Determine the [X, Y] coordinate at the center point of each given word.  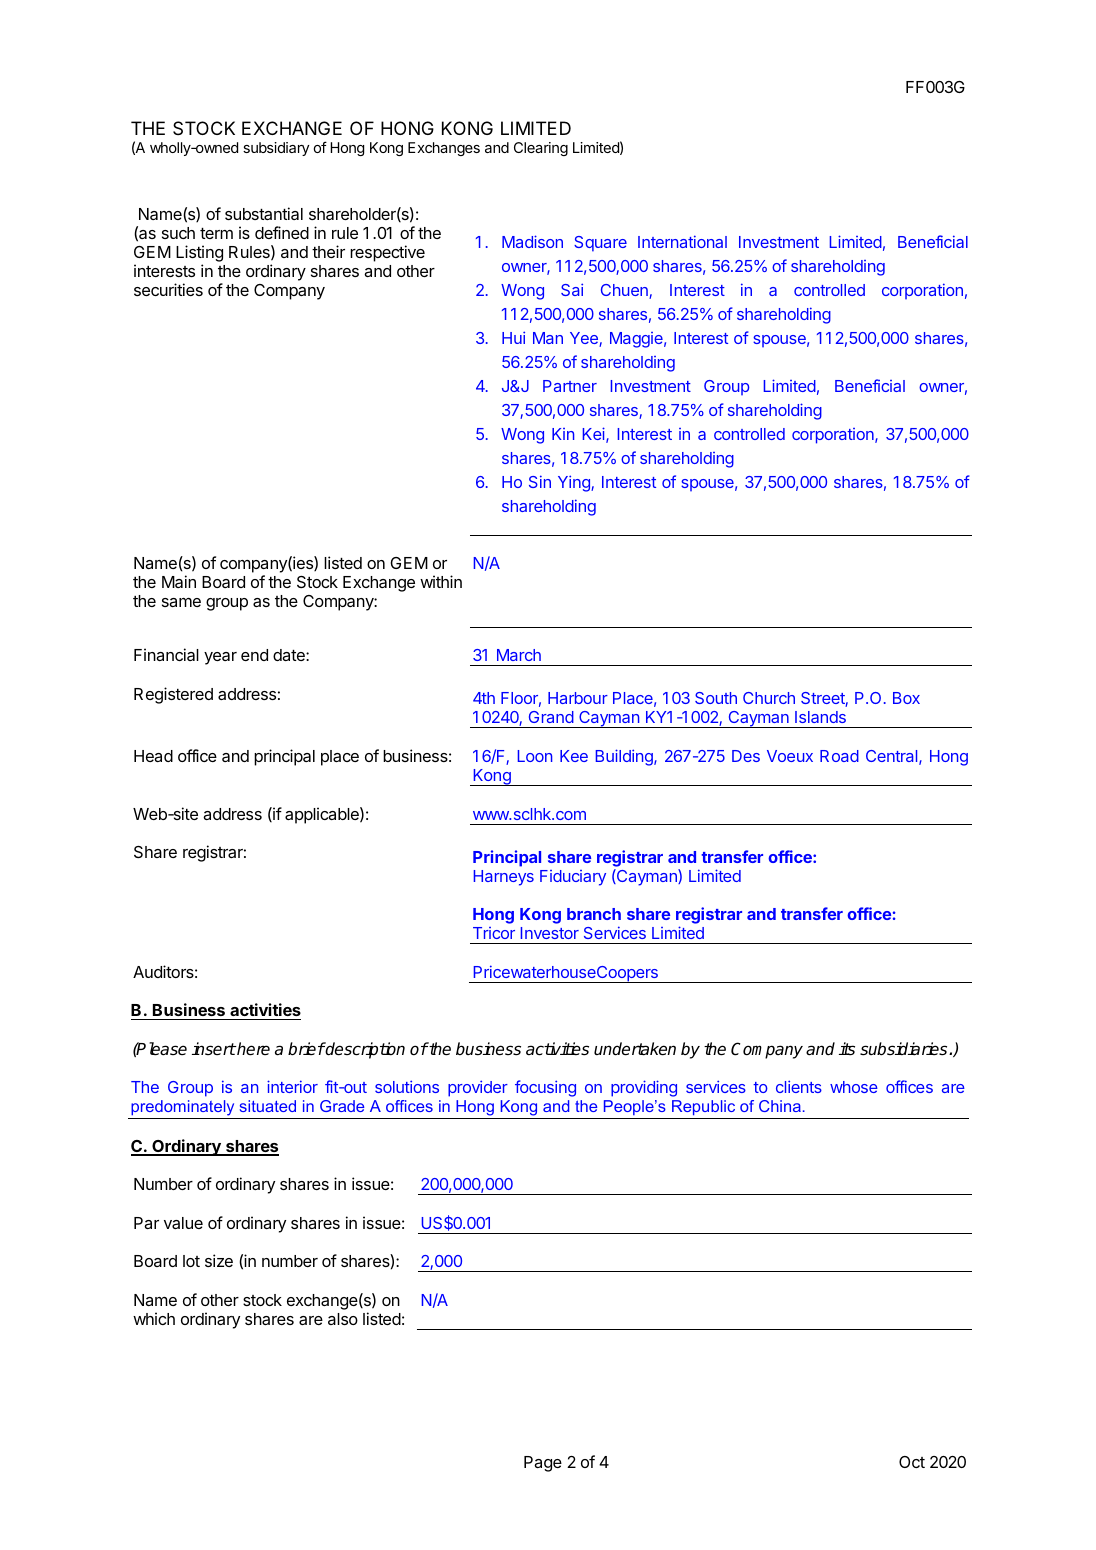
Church [769, 698]
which [154, 1318]
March [519, 655]
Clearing [541, 149]
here [252, 1049]
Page [543, 1464]
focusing [545, 1088]
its [847, 1049]
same [181, 602]
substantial [264, 213]
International [682, 241]
